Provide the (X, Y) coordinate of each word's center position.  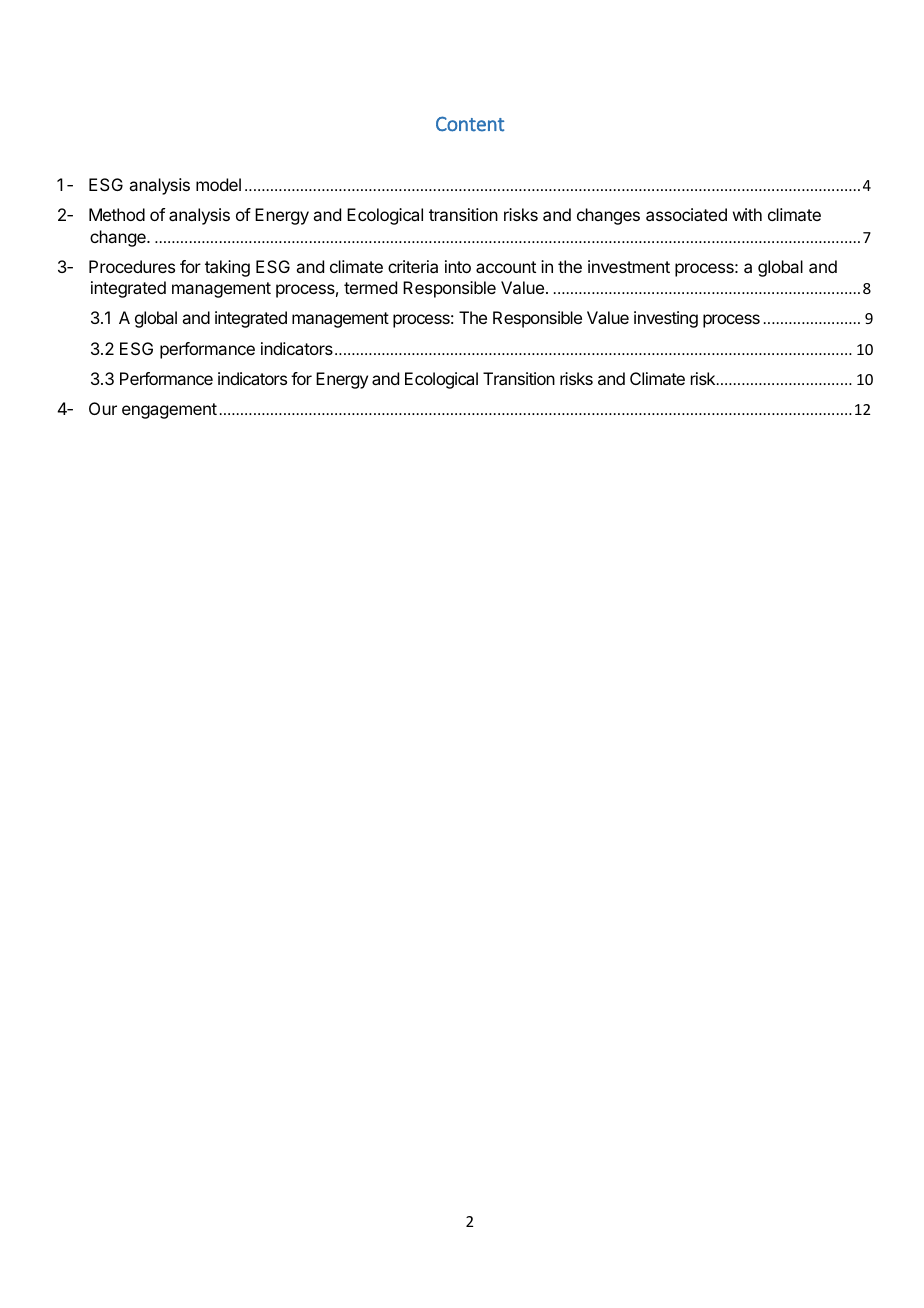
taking (227, 268)
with (747, 214)
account (506, 267)
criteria (413, 266)
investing (666, 319)
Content (470, 124)
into (458, 266)
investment (629, 266)
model (218, 184)
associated (686, 214)
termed (370, 287)
